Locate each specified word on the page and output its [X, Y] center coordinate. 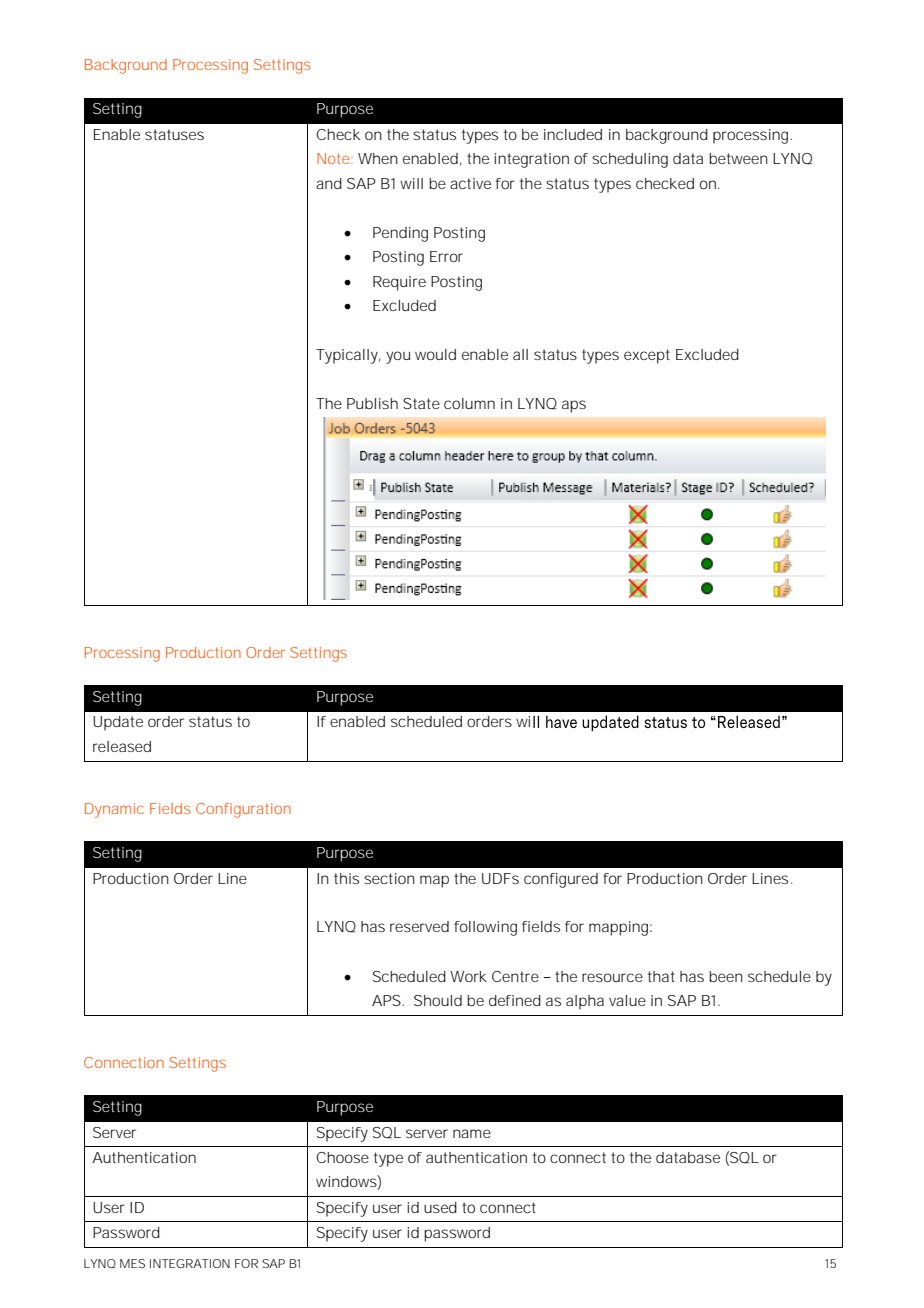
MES [132, 1263]
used [440, 1207]
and [329, 183]
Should [438, 1000]
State [421, 403]
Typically [348, 356]
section [389, 878]
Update [118, 723]
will [411, 183]
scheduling [630, 160]
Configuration [243, 810]
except [647, 356]
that [661, 976]
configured [561, 880]
